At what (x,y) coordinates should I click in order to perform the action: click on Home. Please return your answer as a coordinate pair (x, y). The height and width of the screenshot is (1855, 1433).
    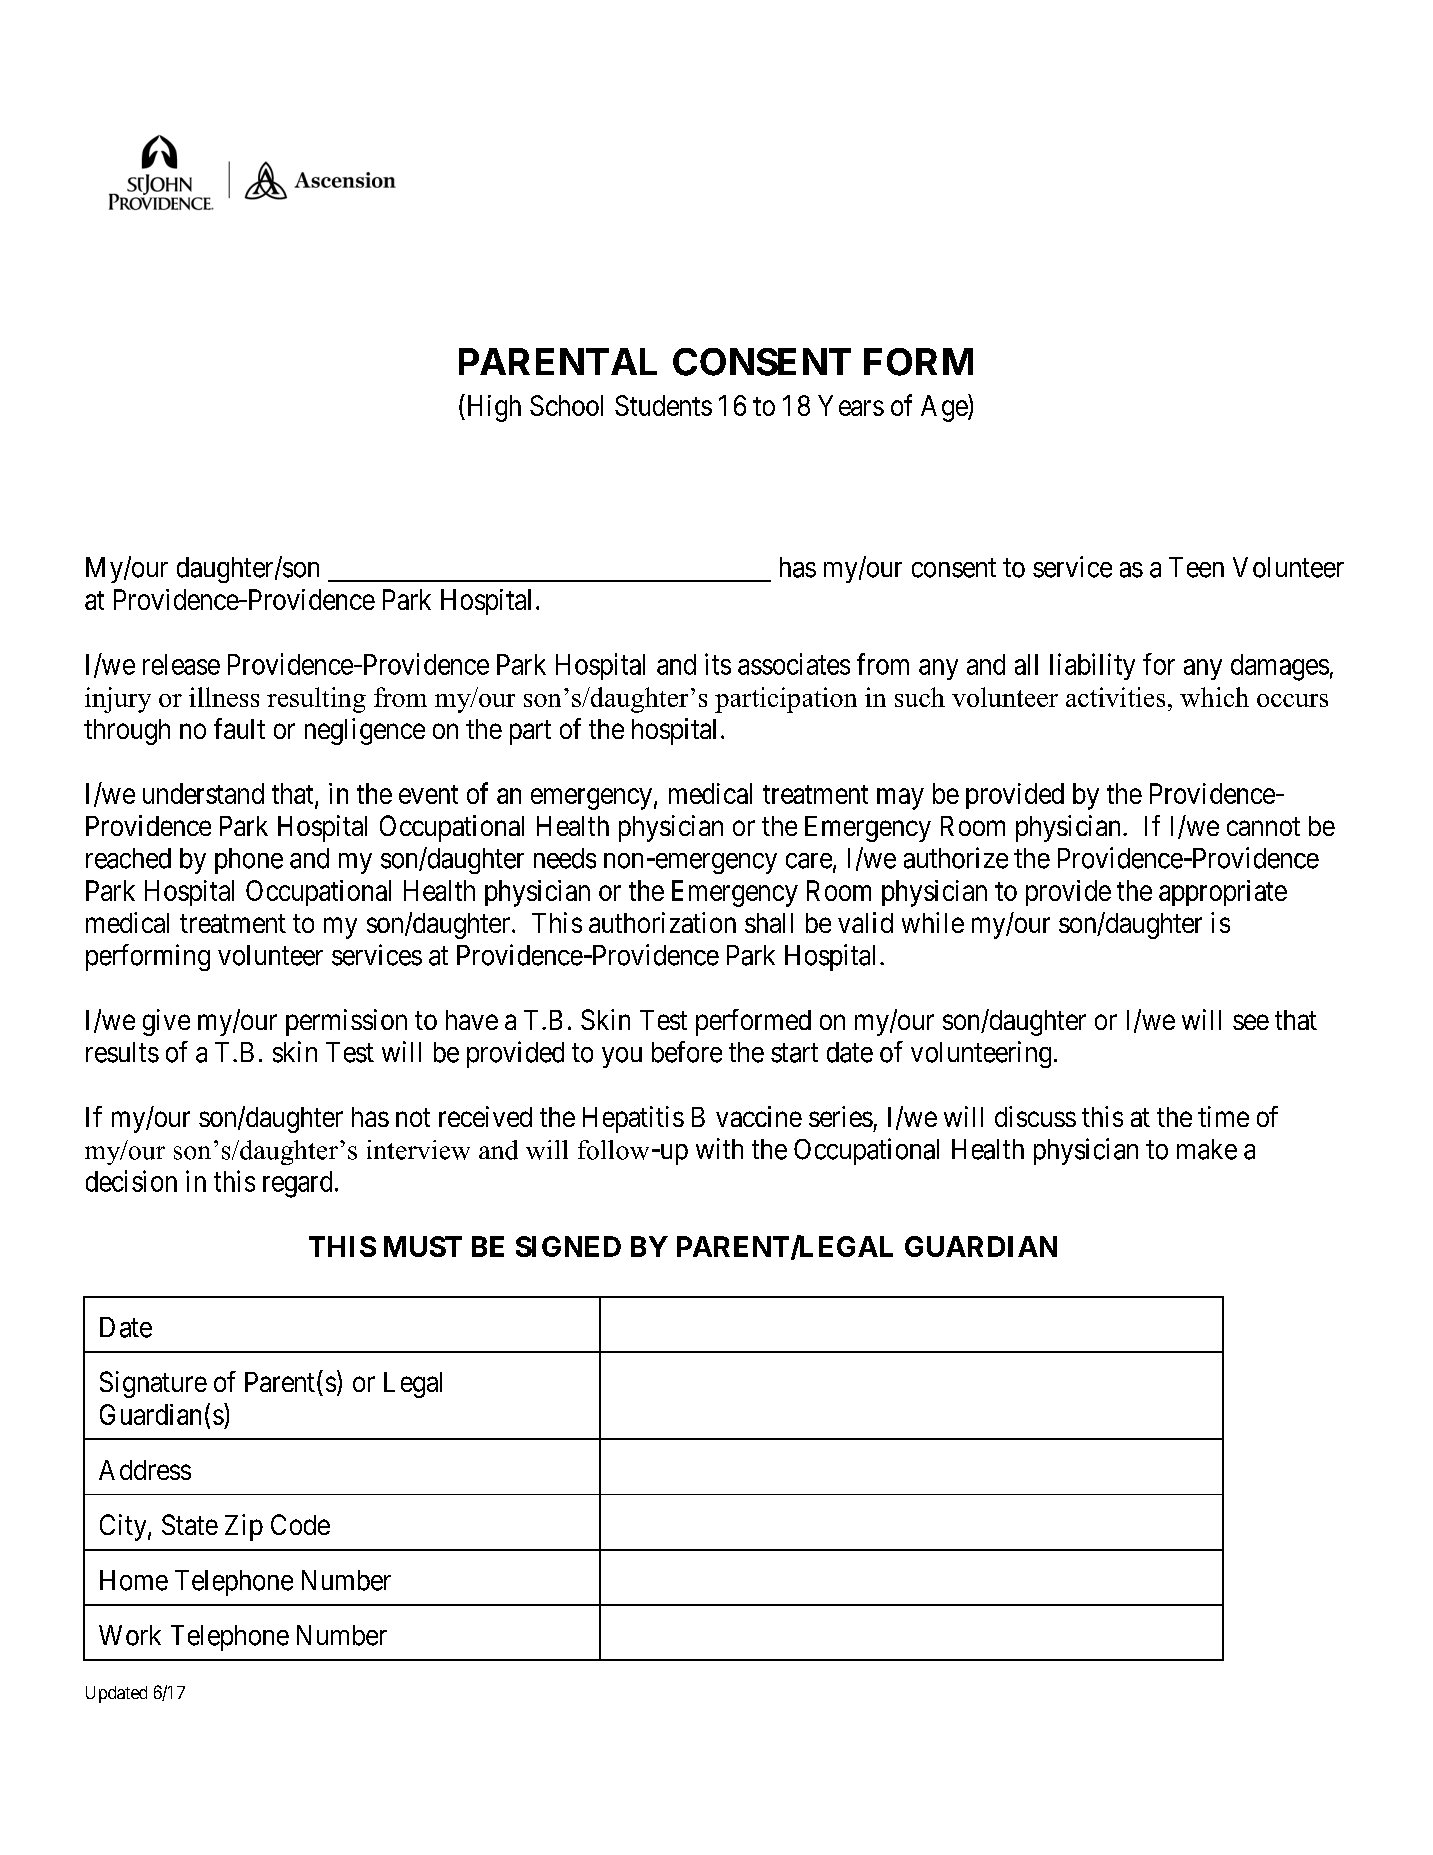
    Looking at the image, I should click on (134, 1580).
